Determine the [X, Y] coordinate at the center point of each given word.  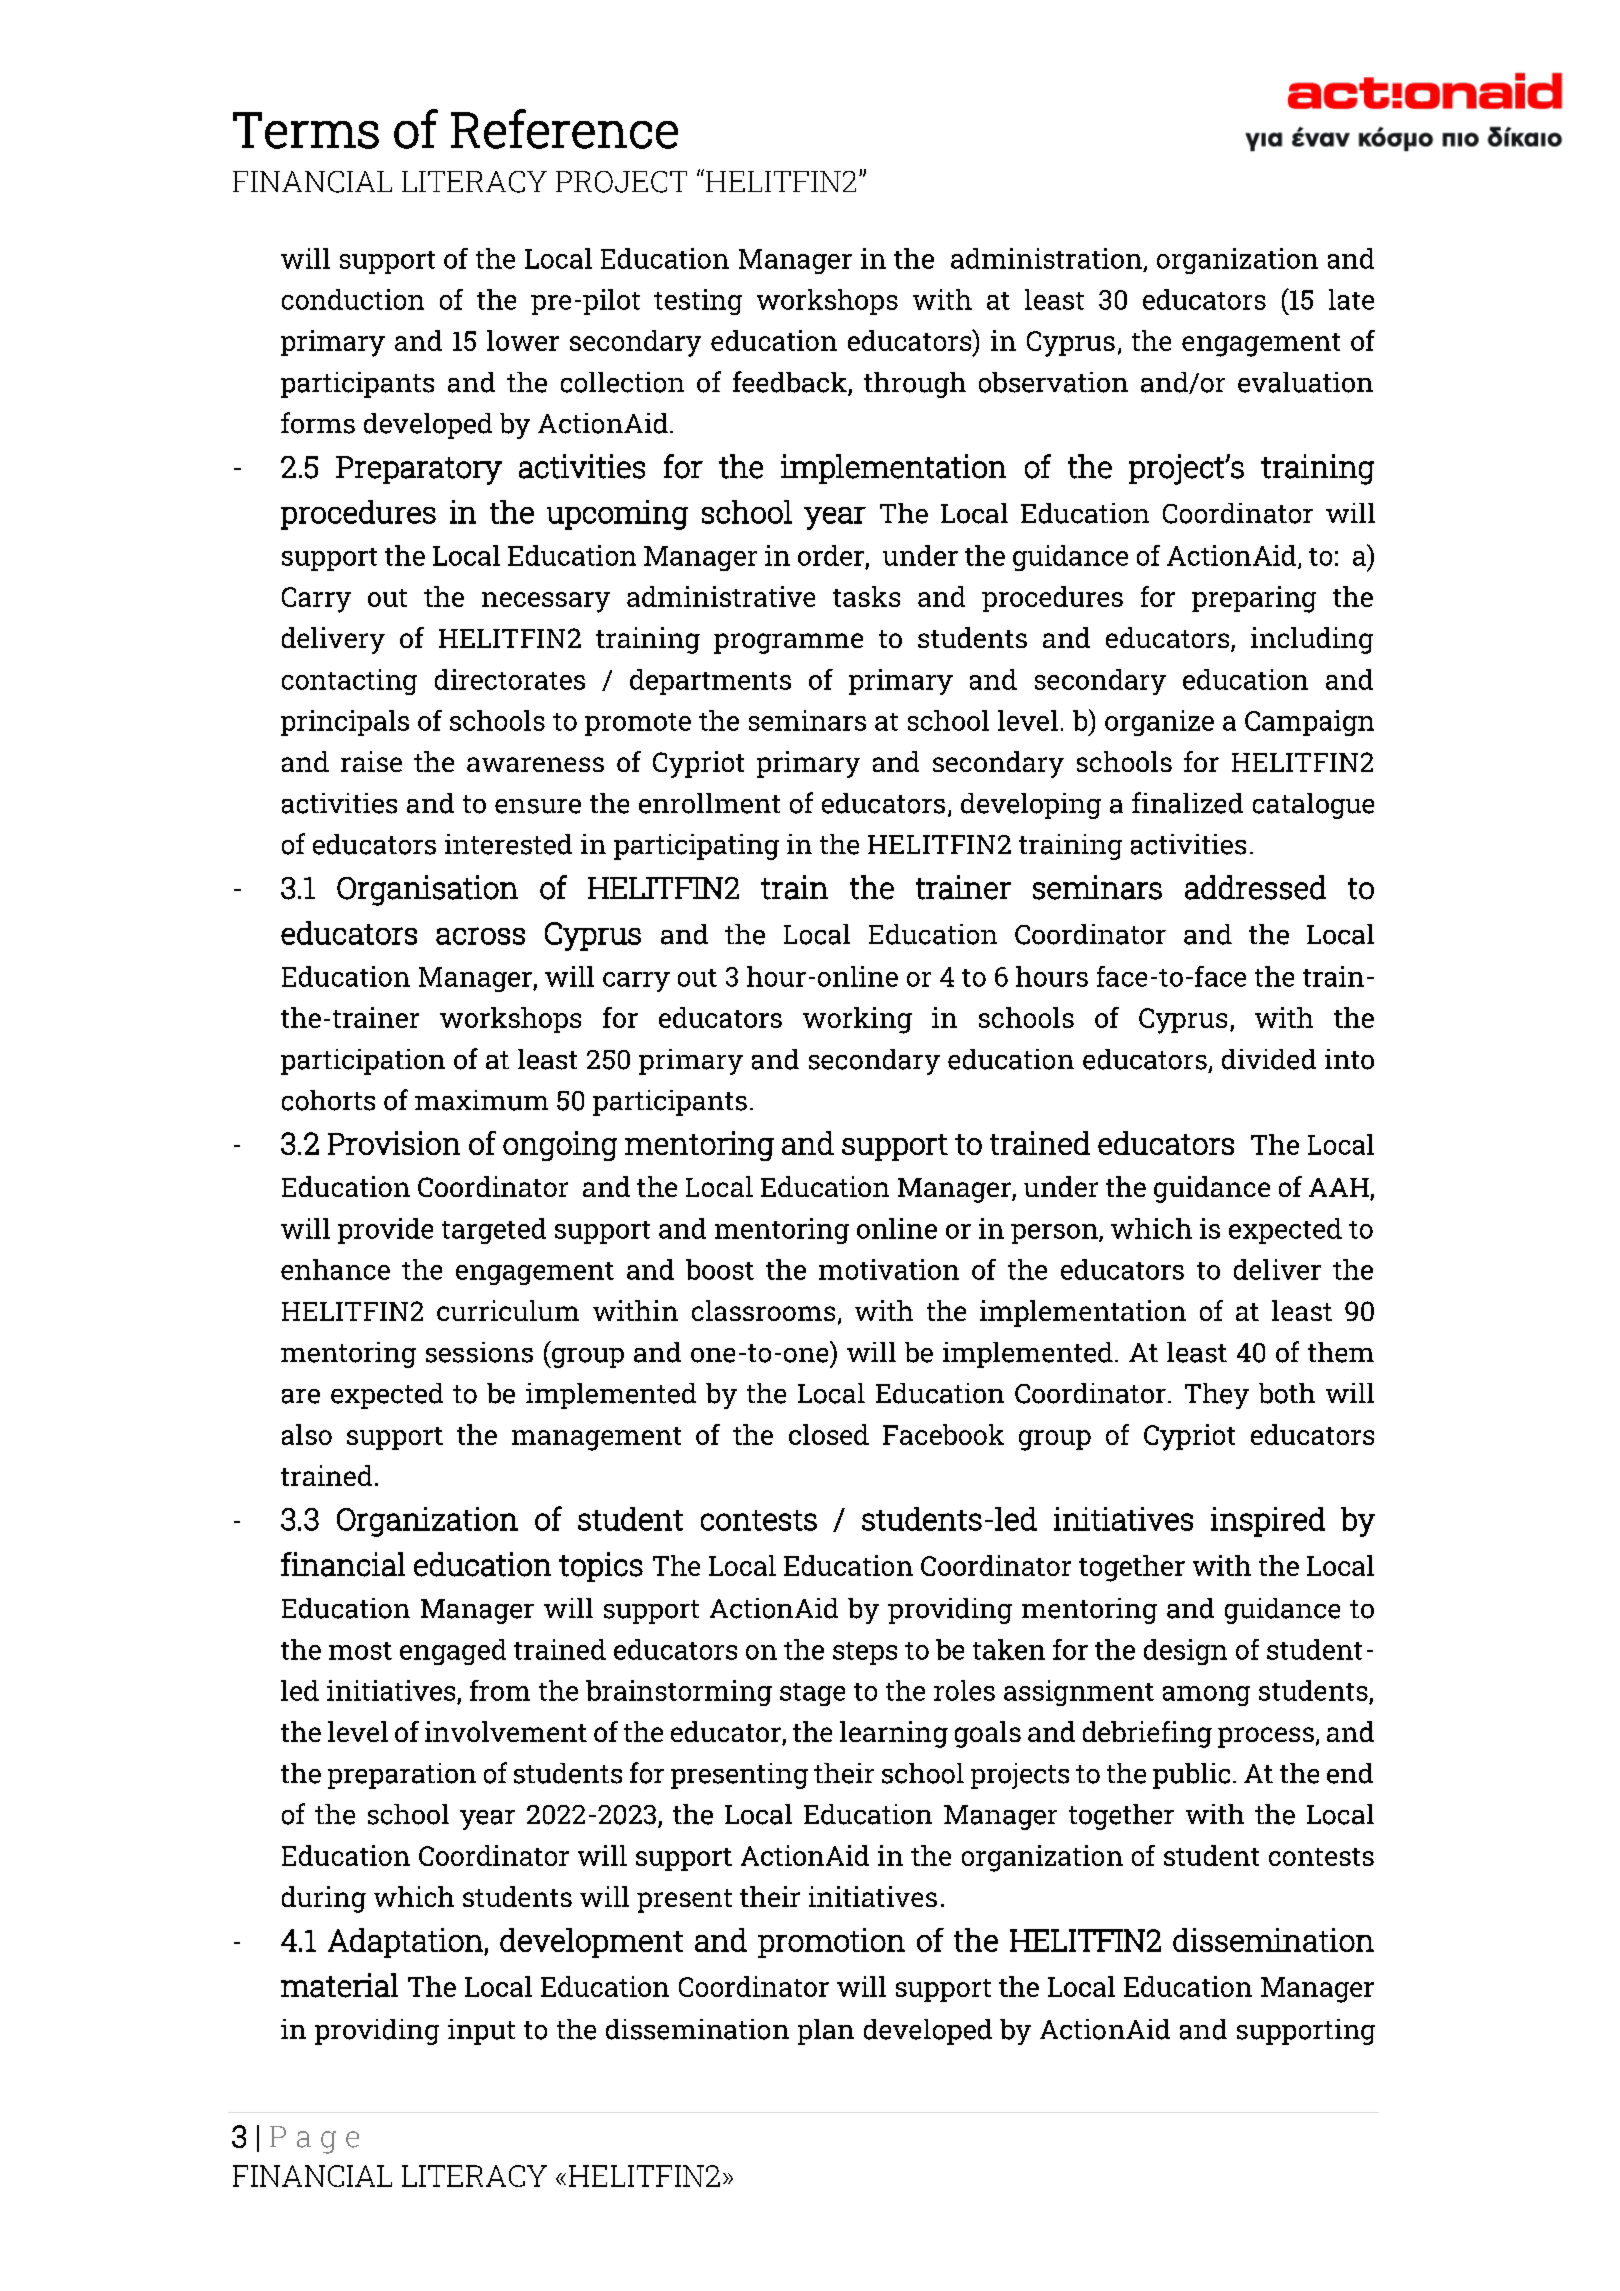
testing [698, 302]
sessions [479, 1352]
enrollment [709, 803]
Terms [306, 130]
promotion [831, 1943]
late [1351, 299]
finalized [1187, 803]
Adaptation [406, 1943]
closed [829, 1434]
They [1217, 1396]
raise [371, 761]
